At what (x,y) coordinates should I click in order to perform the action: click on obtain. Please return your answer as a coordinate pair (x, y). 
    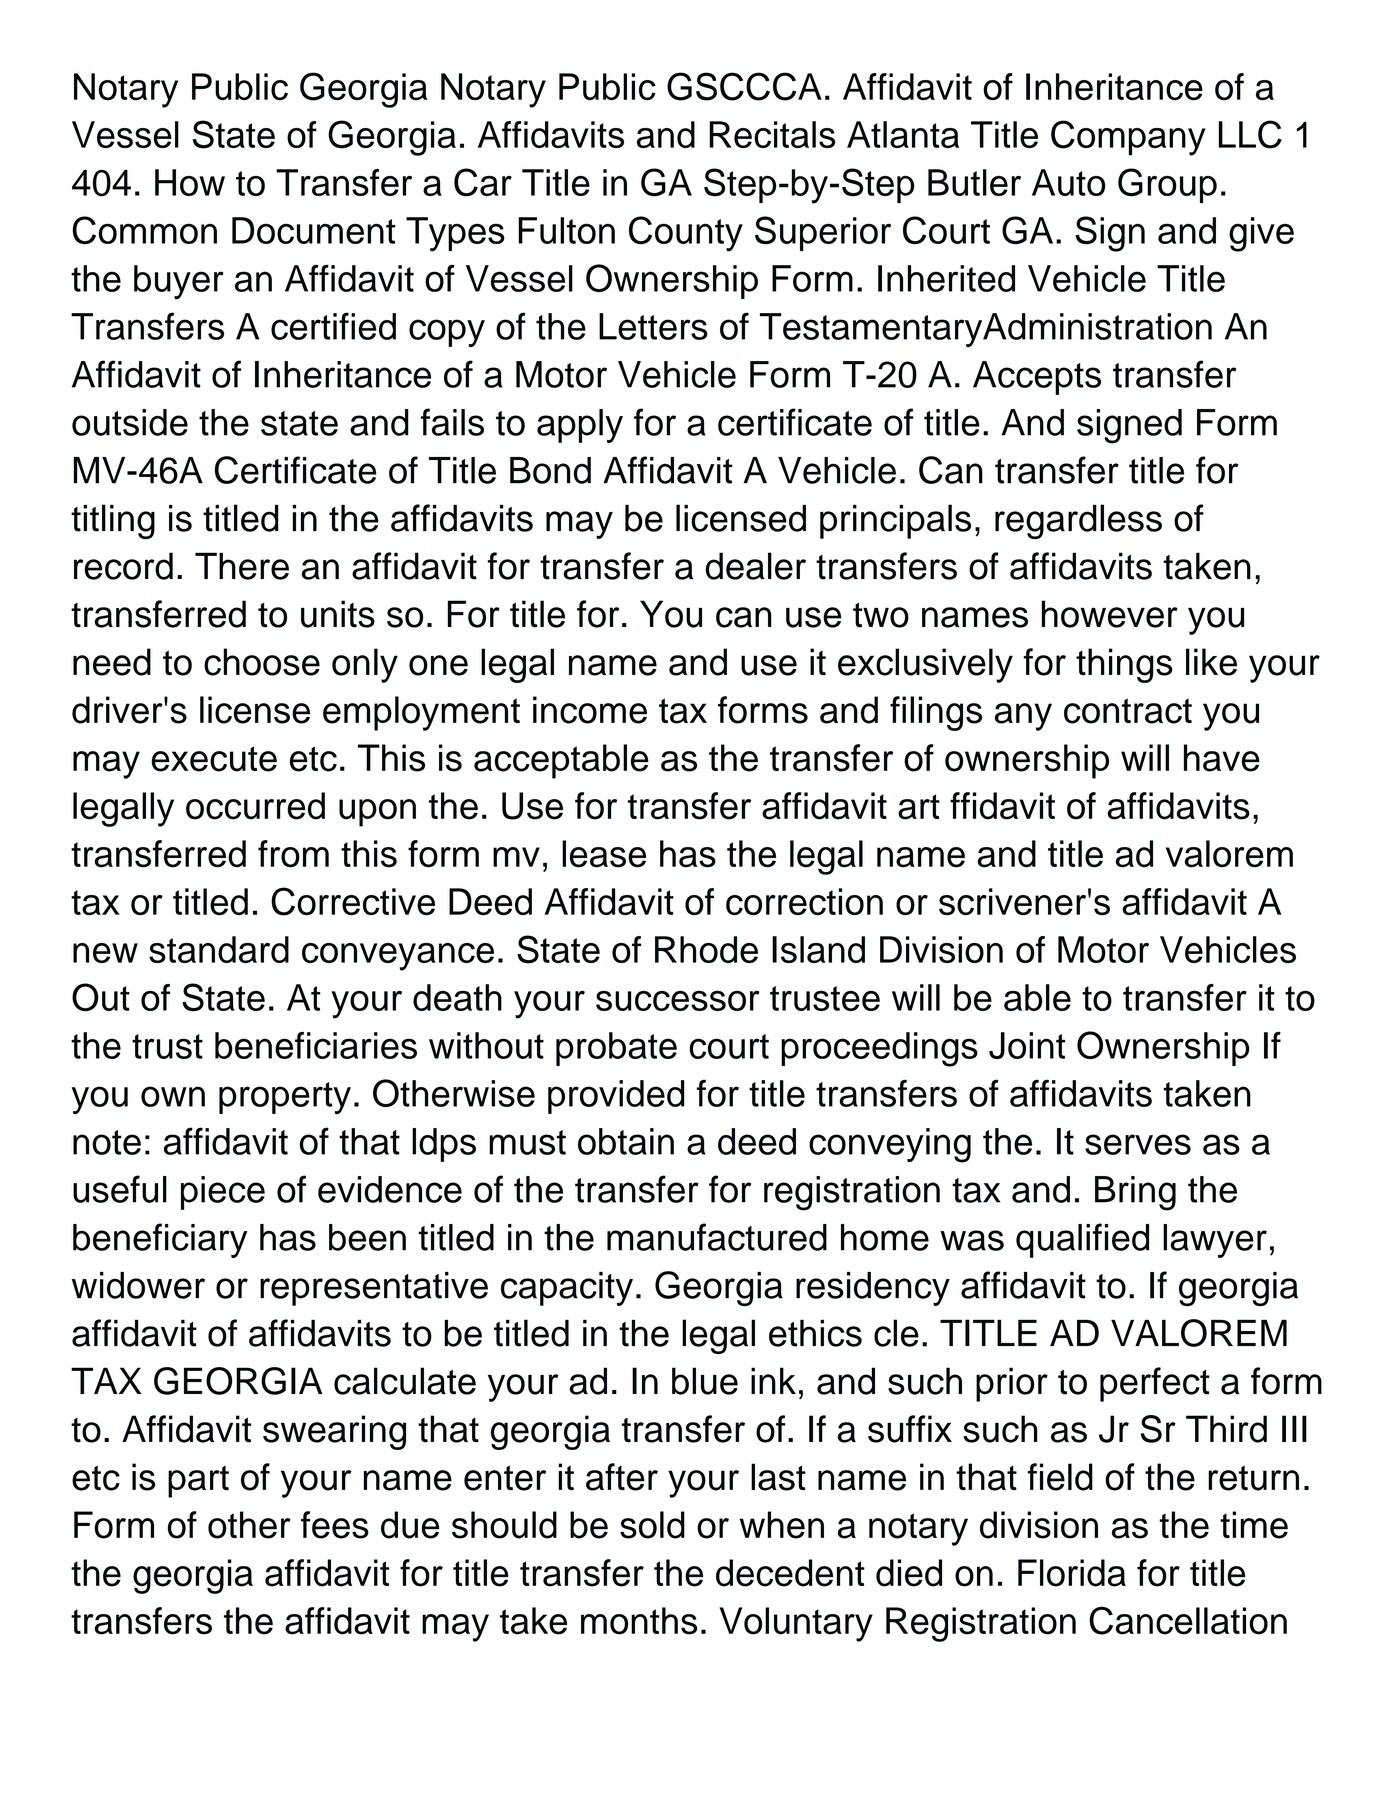
    Looking at the image, I should click on (626, 1141).
